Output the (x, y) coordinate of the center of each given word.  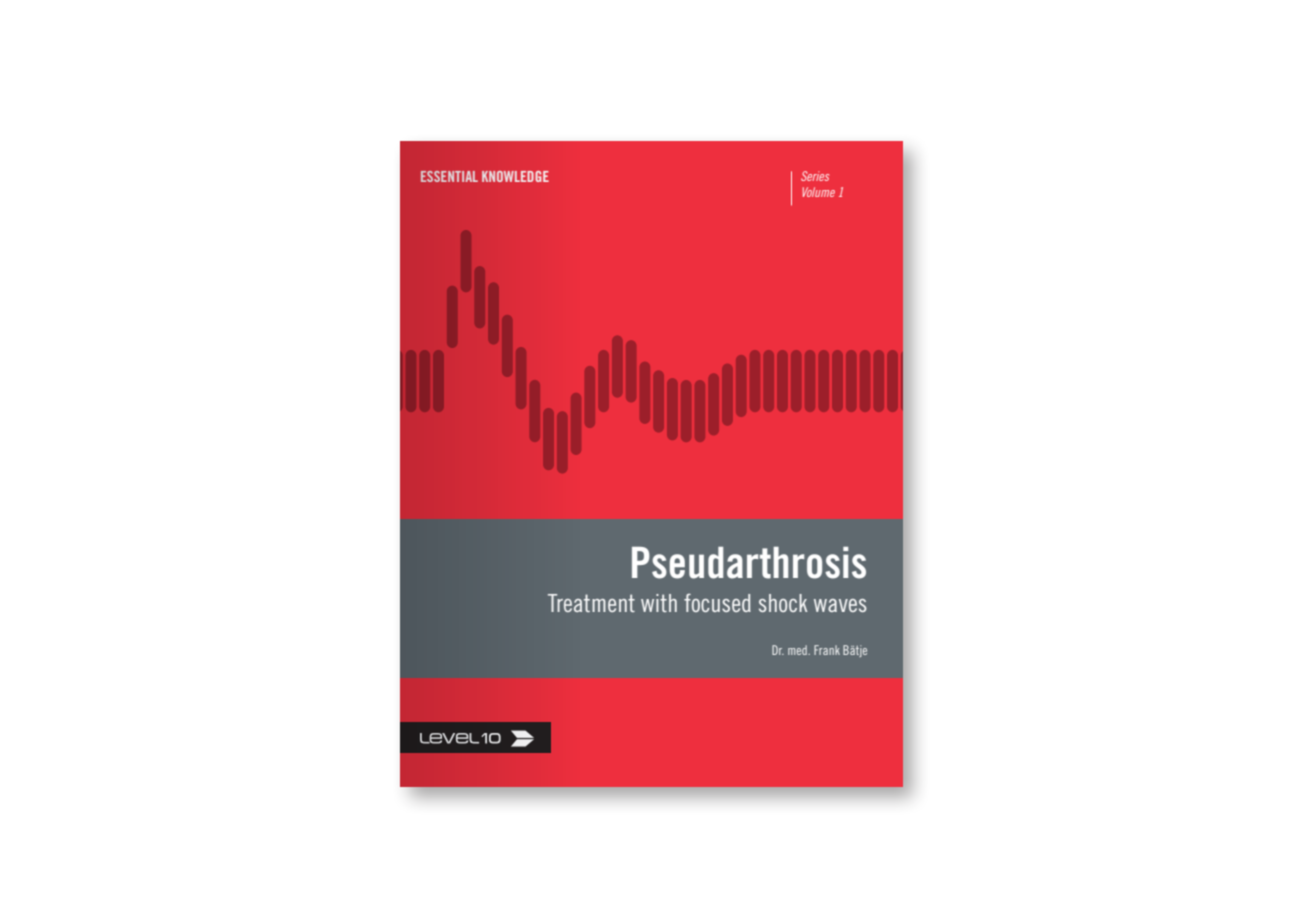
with (659, 603)
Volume (819, 192)
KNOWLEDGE (515, 176)
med (798, 650)
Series (815, 176)
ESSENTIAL (449, 176)
